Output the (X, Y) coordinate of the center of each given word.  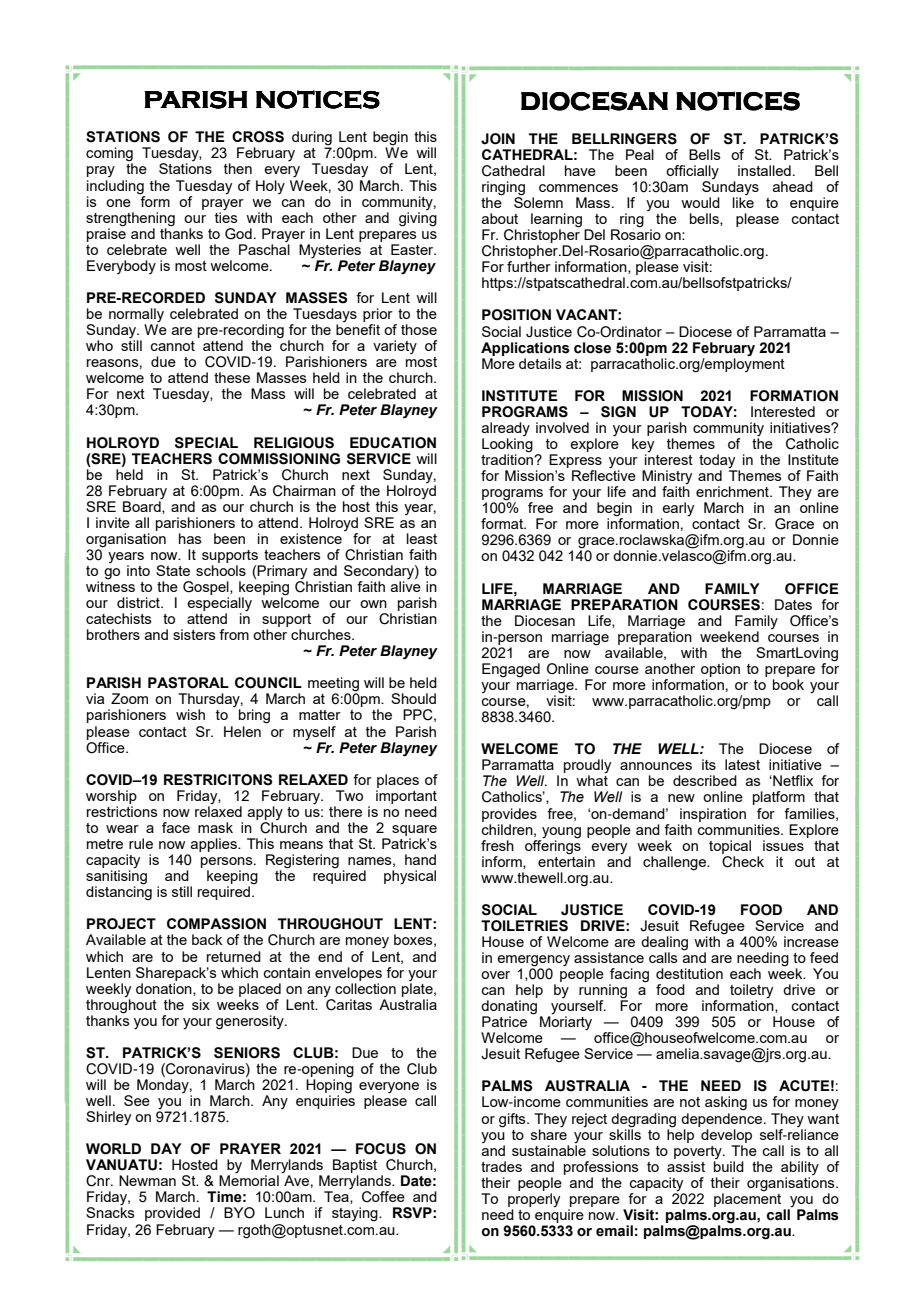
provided (172, 1214)
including (115, 187)
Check (743, 860)
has (190, 538)
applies (215, 845)
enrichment (733, 491)
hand (420, 859)
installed (764, 170)
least (422, 538)
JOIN (498, 139)
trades (501, 1166)
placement (747, 1199)
